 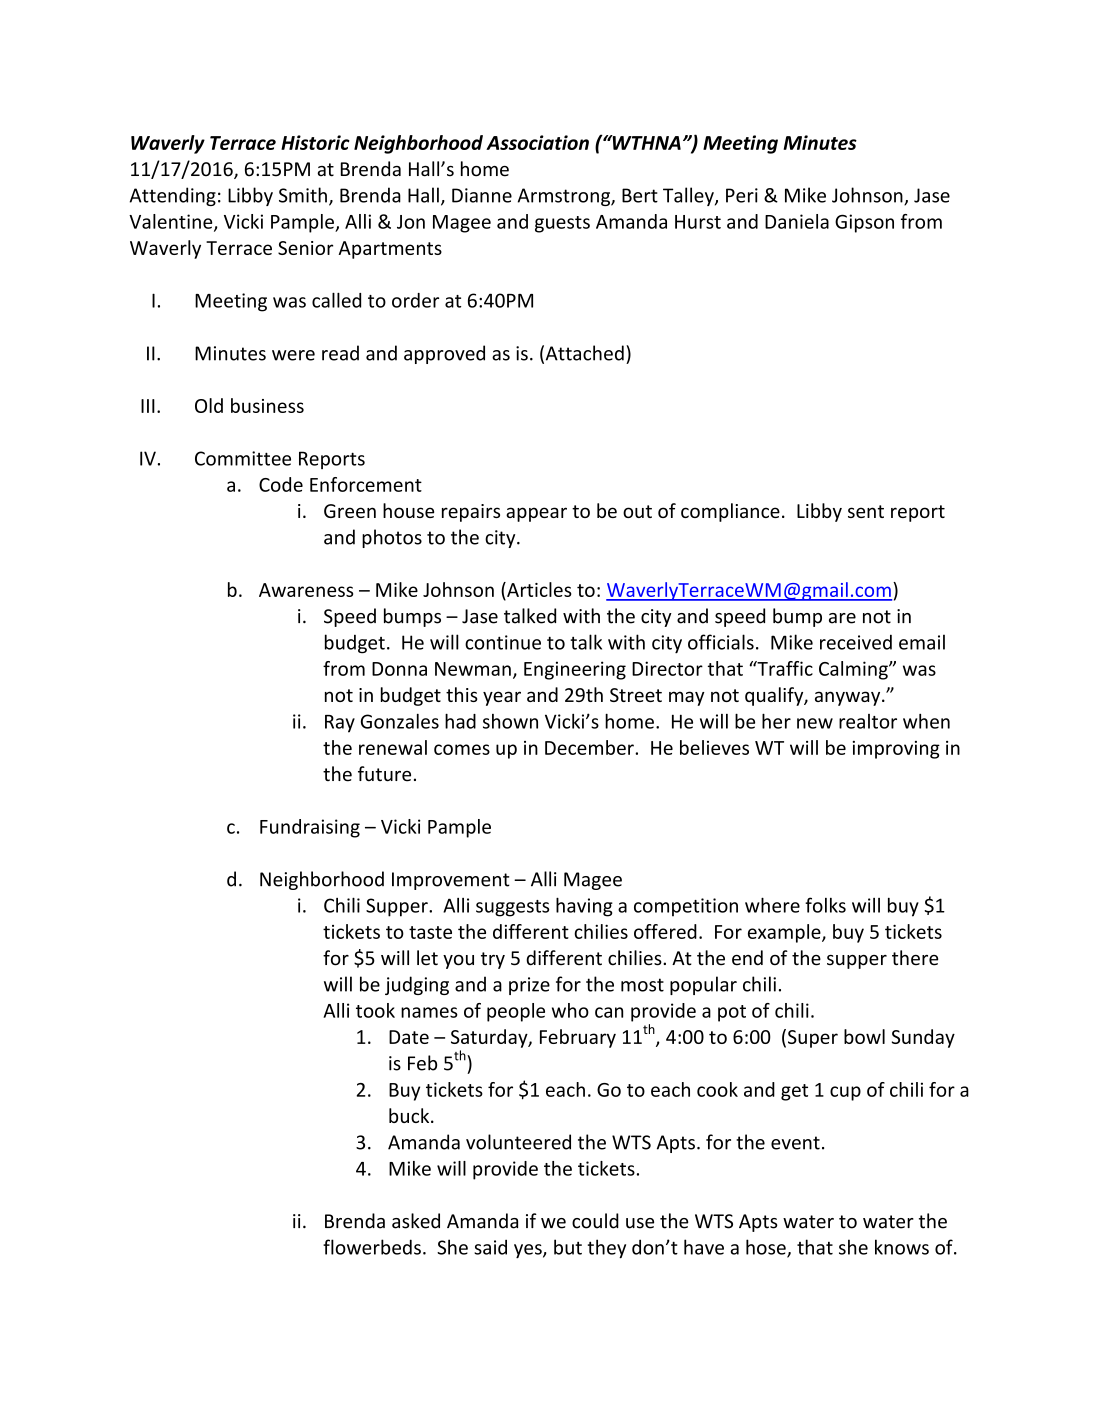 What do you see at coordinates (797, 221) in the image?
I see `Daniela` at bounding box center [797, 221].
